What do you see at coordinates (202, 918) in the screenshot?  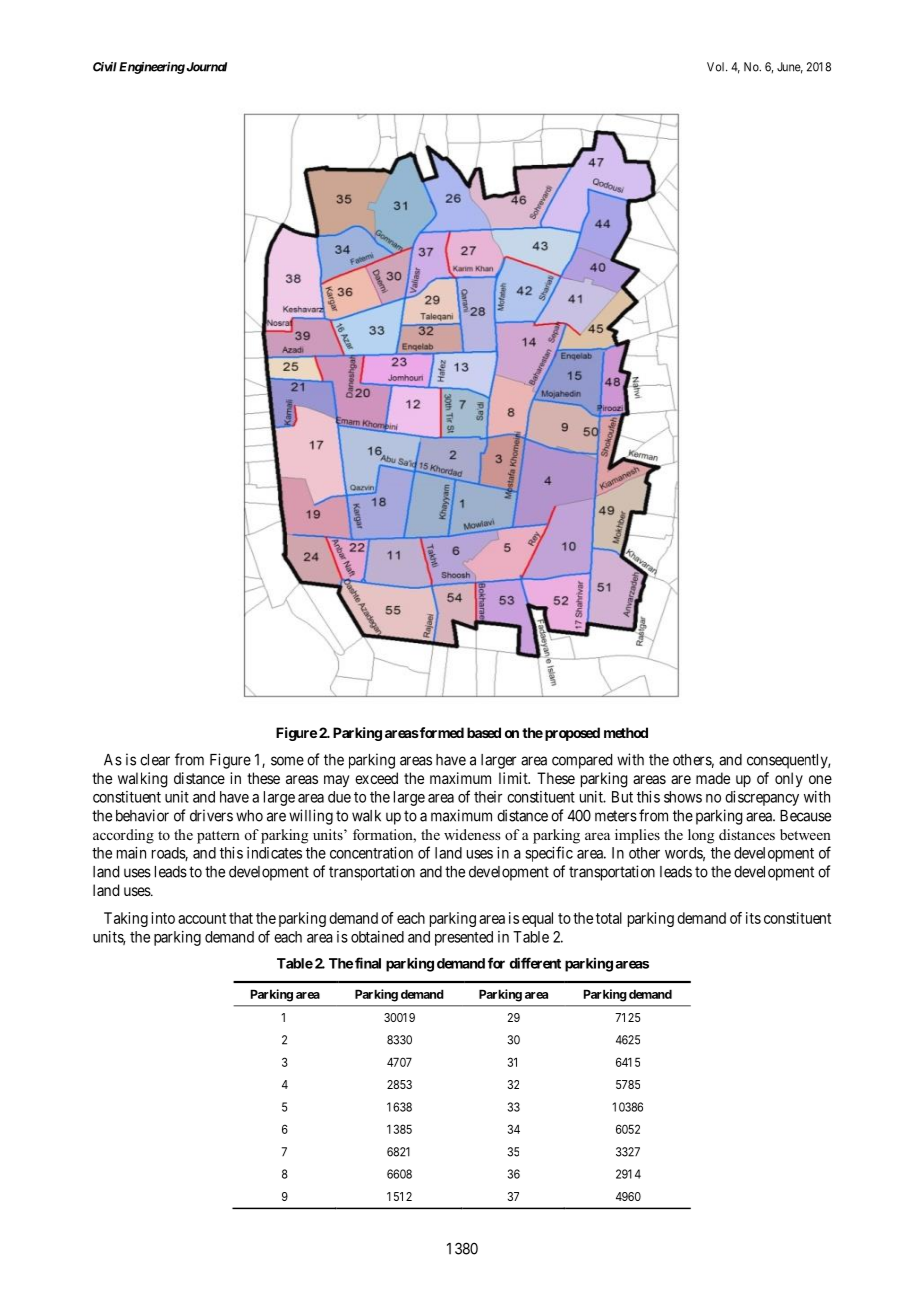 I see `account` at bounding box center [202, 918].
